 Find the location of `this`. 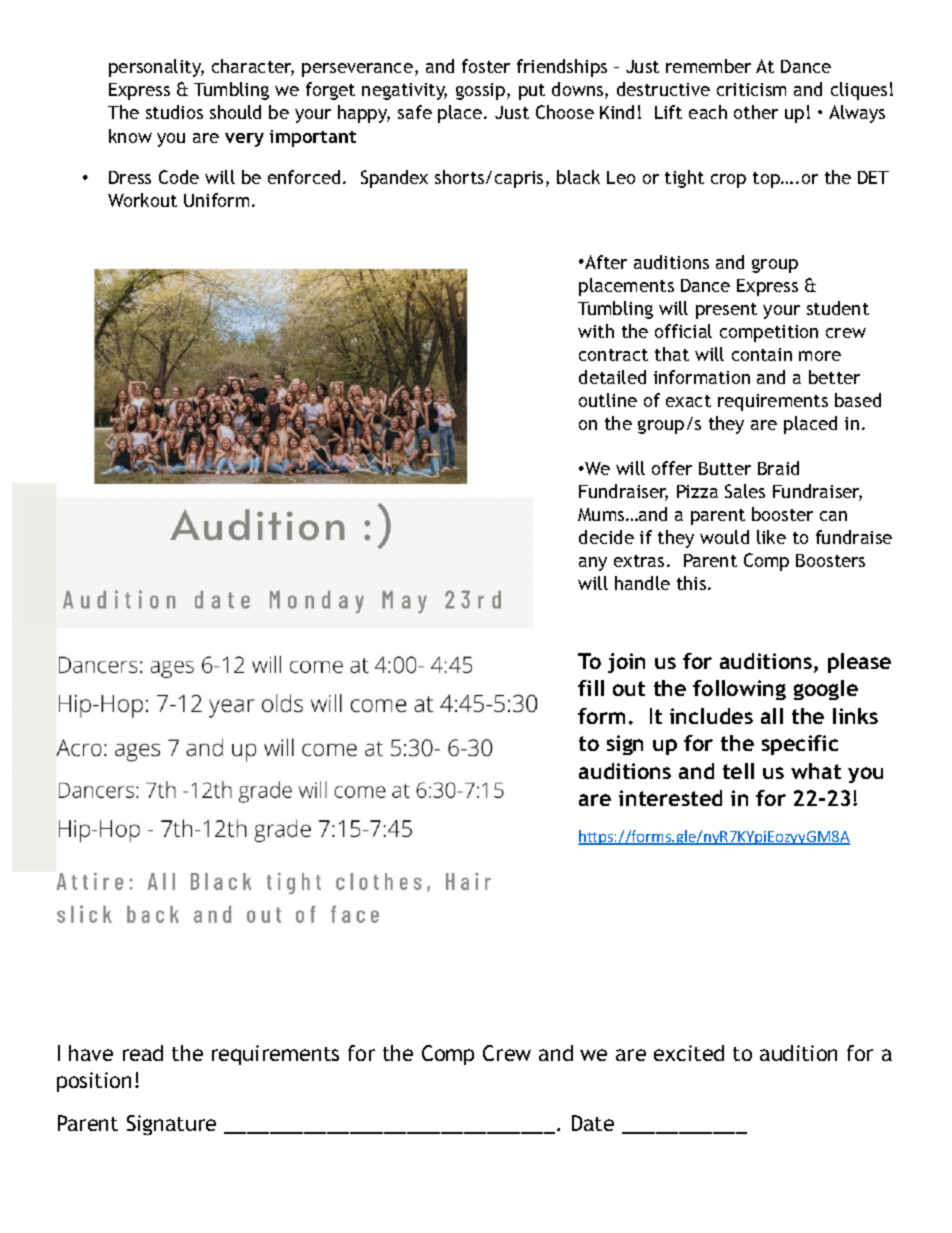

this is located at coordinates (693, 583).
